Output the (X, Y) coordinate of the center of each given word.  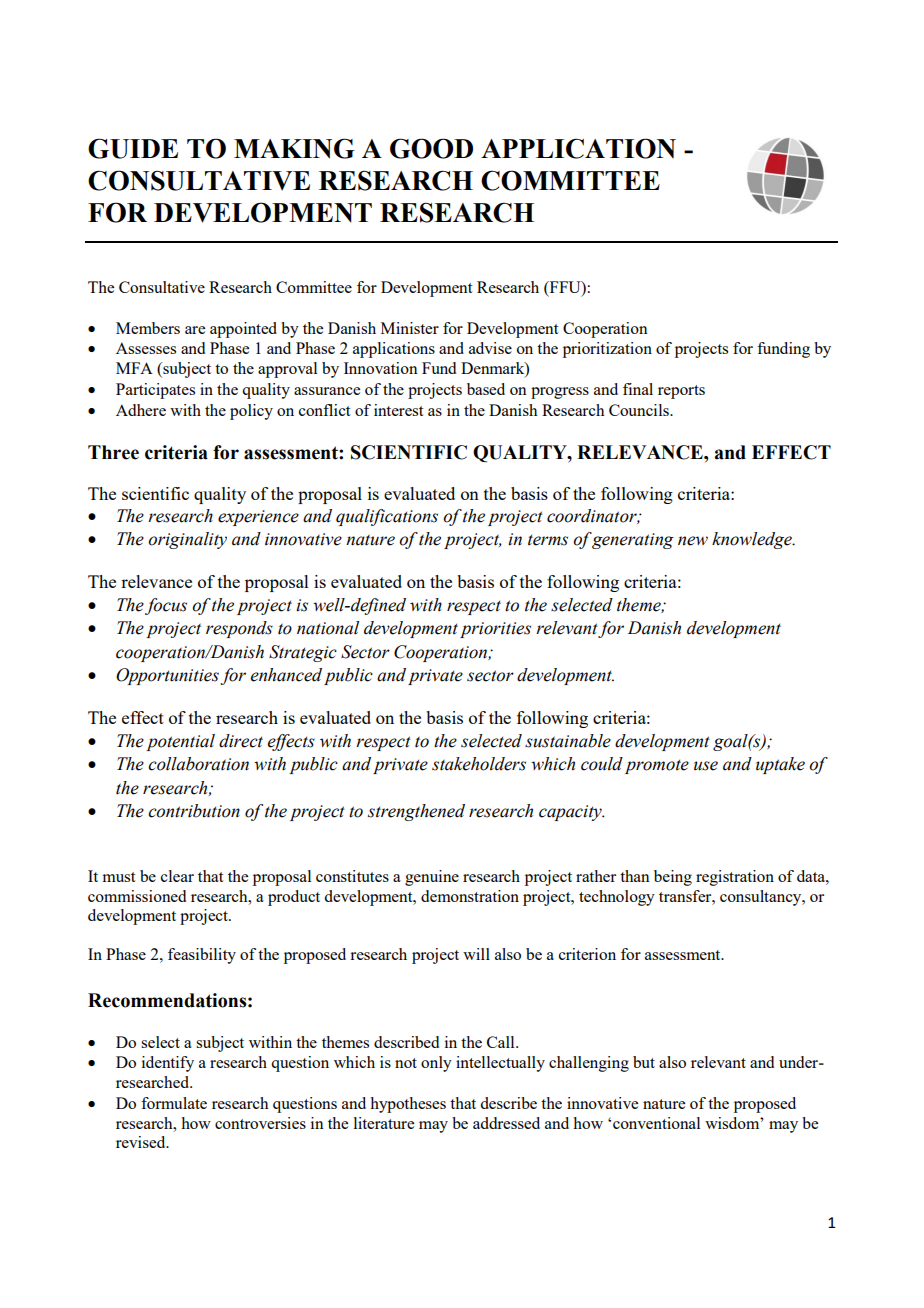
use (706, 766)
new (693, 541)
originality (187, 540)
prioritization (607, 350)
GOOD (431, 148)
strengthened (416, 812)
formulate (174, 1103)
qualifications (387, 517)
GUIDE (133, 148)
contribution (194, 811)
